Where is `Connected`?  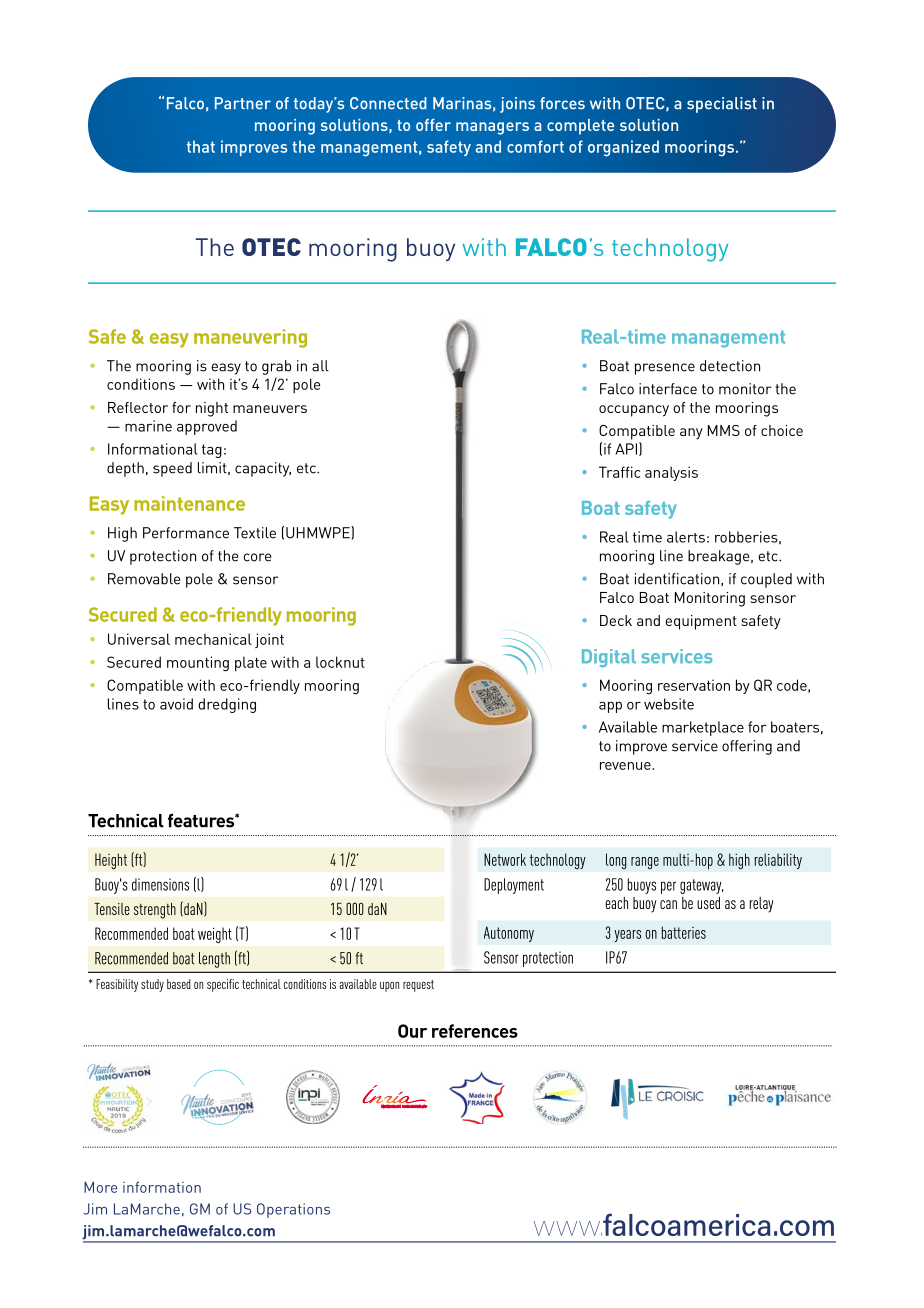 Connected is located at coordinates (388, 103).
